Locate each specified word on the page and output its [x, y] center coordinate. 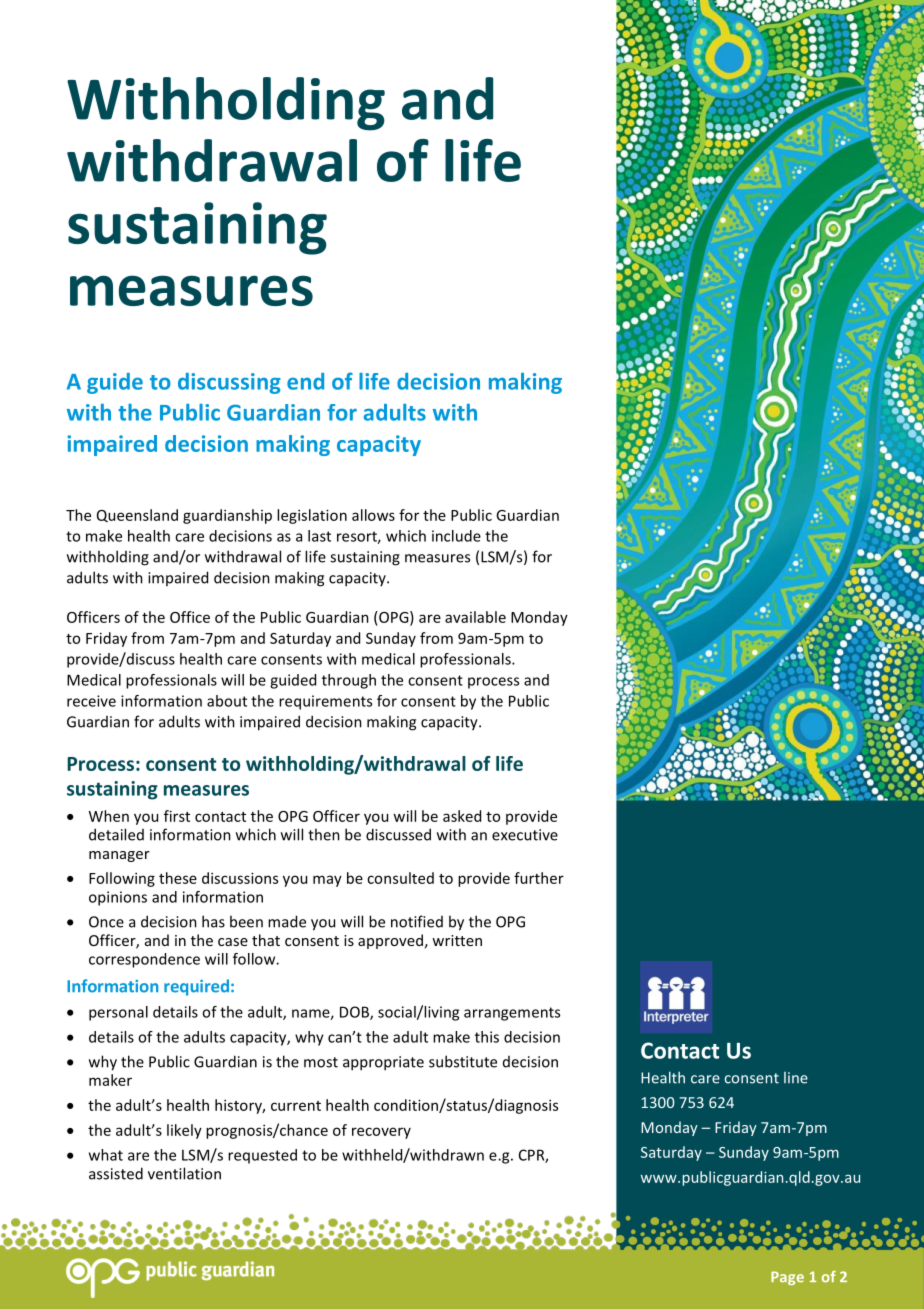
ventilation [184, 1173]
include [456, 536]
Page [787, 1278]
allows [373, 515]
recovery [381, 1133]
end [305, 381]
